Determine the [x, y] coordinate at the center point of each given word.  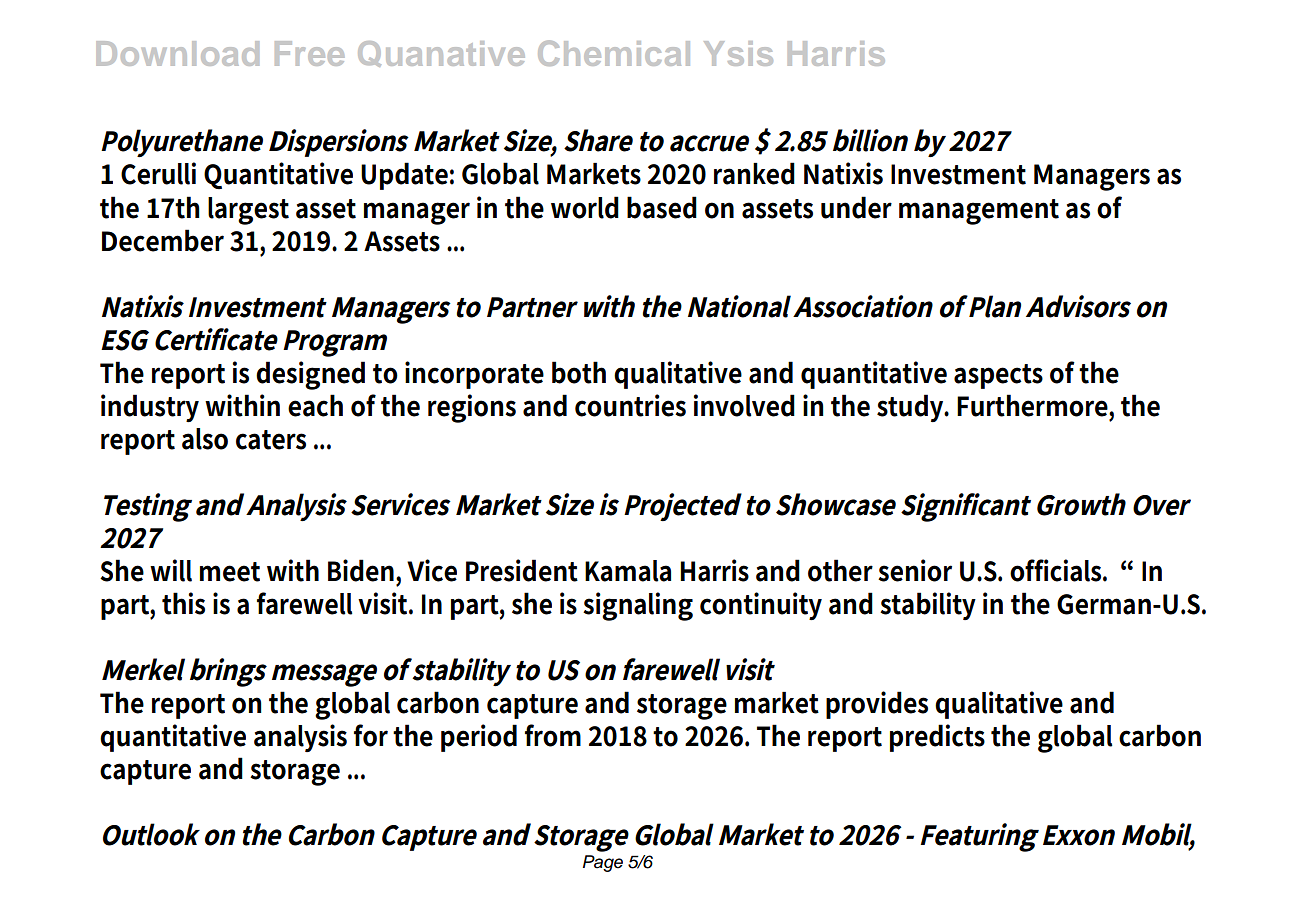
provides [877, 705]
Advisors [1078, 306]
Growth [1081, 504]
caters [271, 440]
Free [309, 53]
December [163, 240]
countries [630, 405]
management [979, 212]
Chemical [614, 53]
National [739, 306]
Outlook [151, 834]
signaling [638, 606]
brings [228, 672]
